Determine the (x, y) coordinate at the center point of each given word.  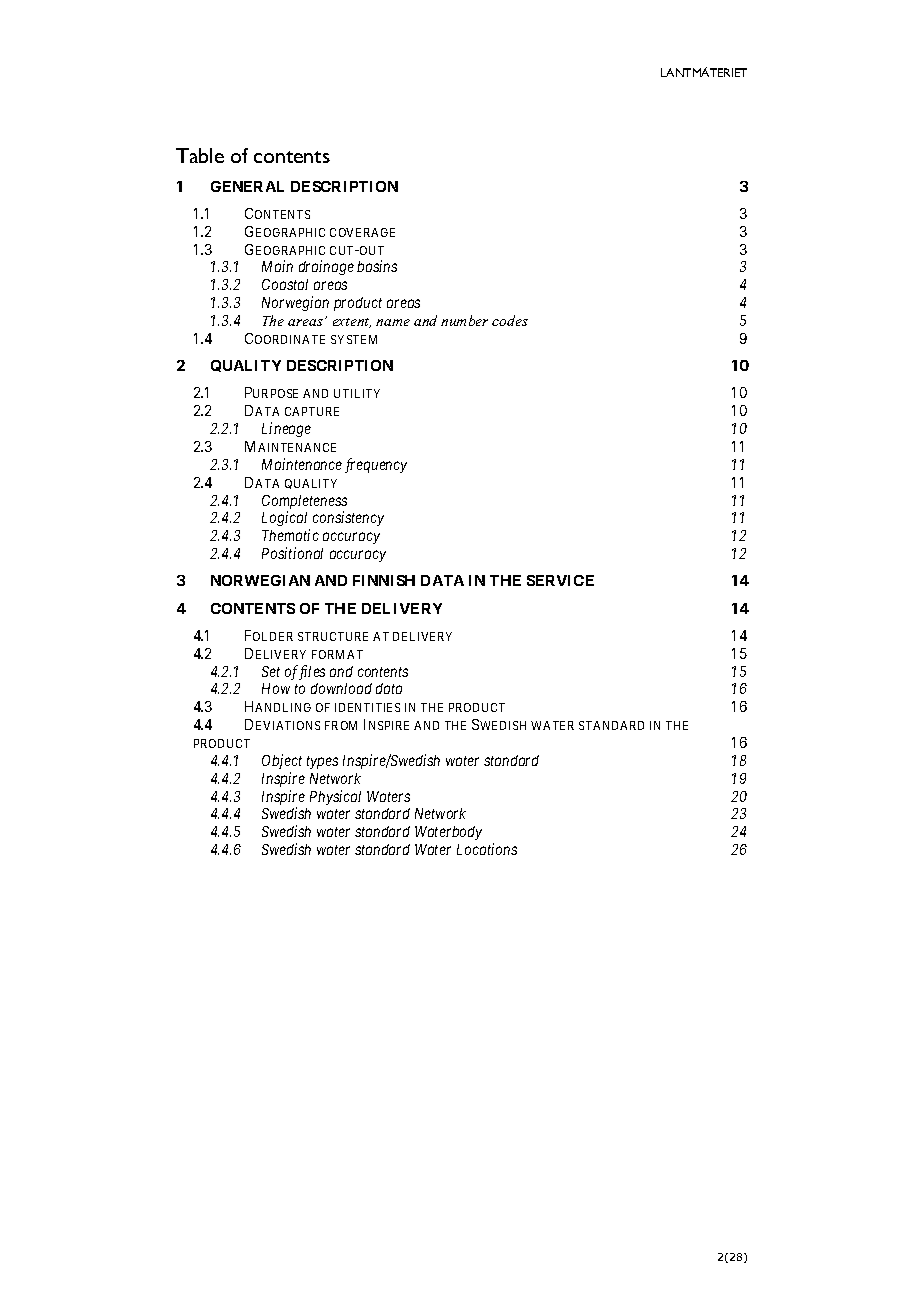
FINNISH (384, 580)
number (464, 320)
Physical (335, 797)
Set (271, 671)
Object (282, 761)
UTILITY (357, 393)
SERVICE (560, 580)
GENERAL (247, 186)
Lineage (286, 429)
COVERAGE (362, 232)
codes (510, 320)
